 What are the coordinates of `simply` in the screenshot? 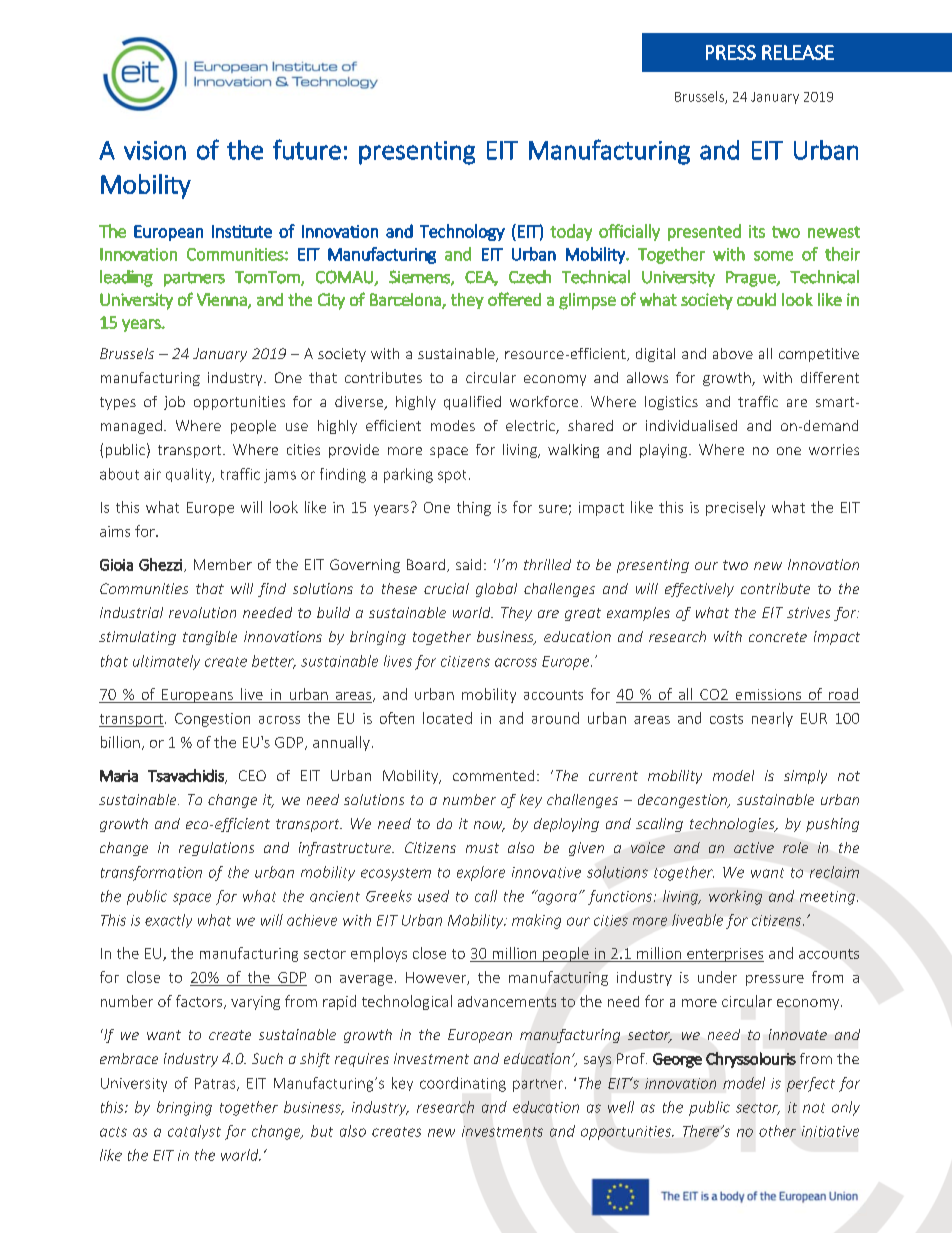 It's located at (805, 777).
